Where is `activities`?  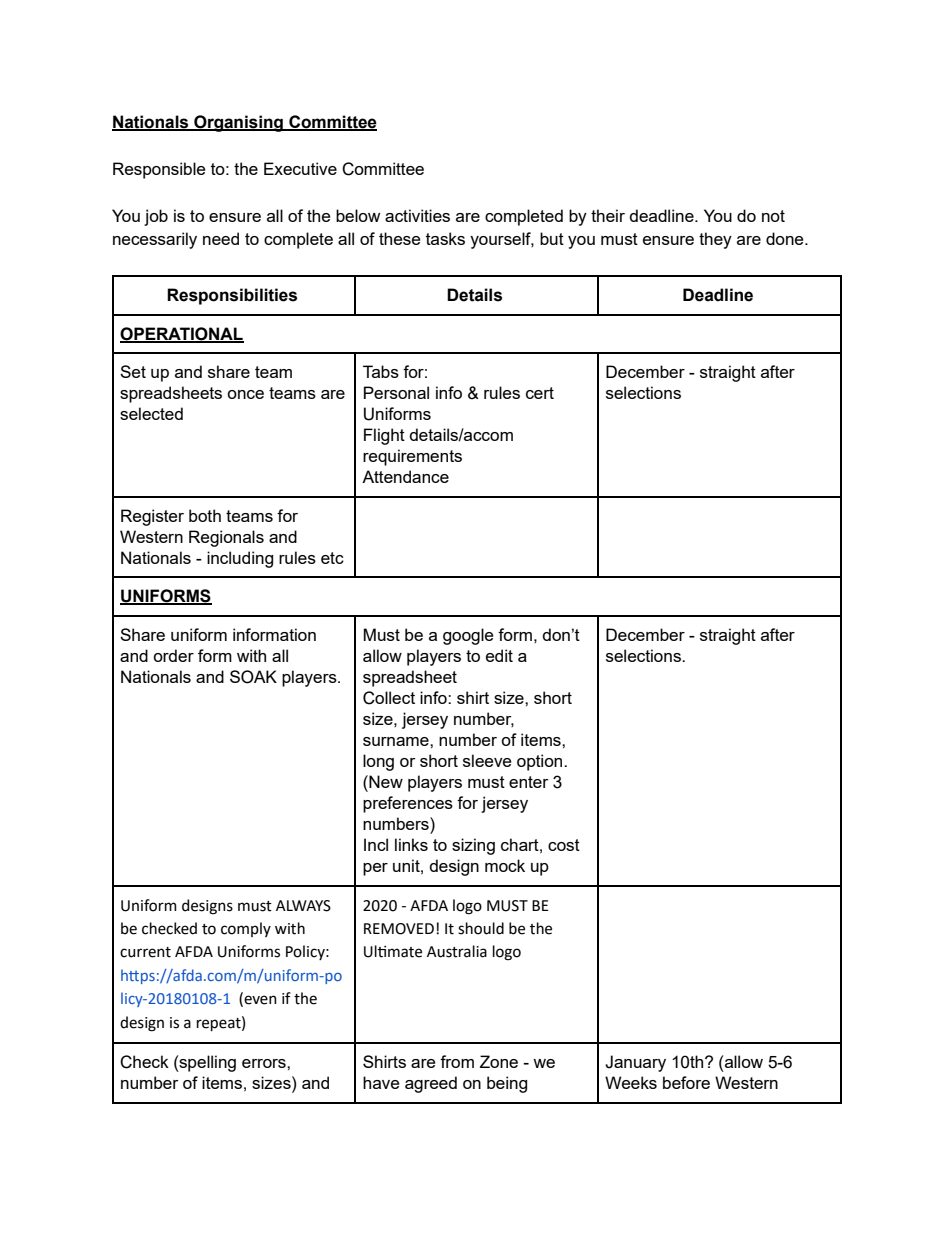
activities is located at coordinates (417, 215).
